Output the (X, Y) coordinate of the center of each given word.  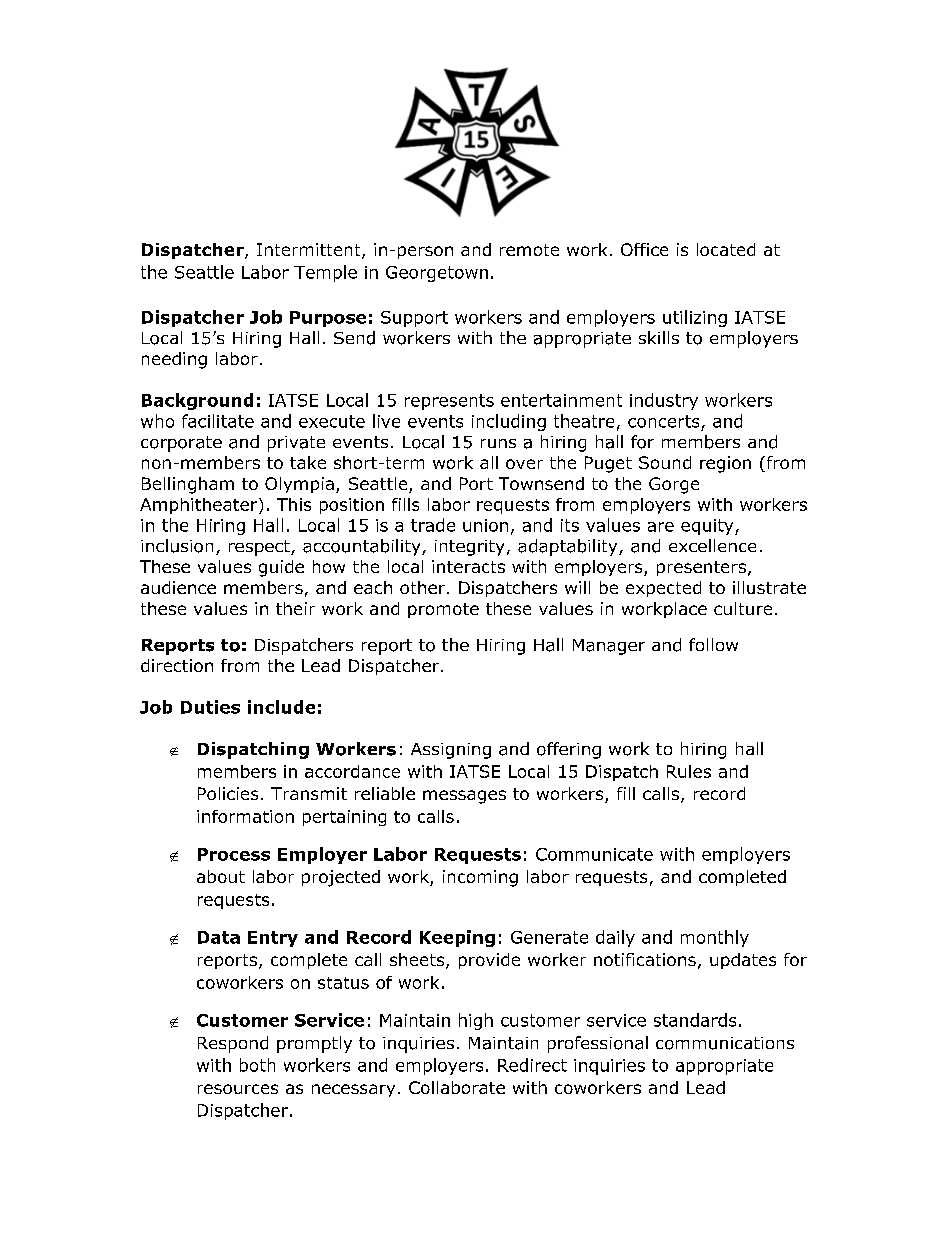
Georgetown (437, 274)
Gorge (674, 485)
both (257, 1065)
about (221, 876)
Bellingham (188, 485)
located (726, 249)
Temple (325, 273)
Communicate (594, 854)
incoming (480, 878)
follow (713, 644)
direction (177, 665)
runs (498, 443)
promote (443, 610)
